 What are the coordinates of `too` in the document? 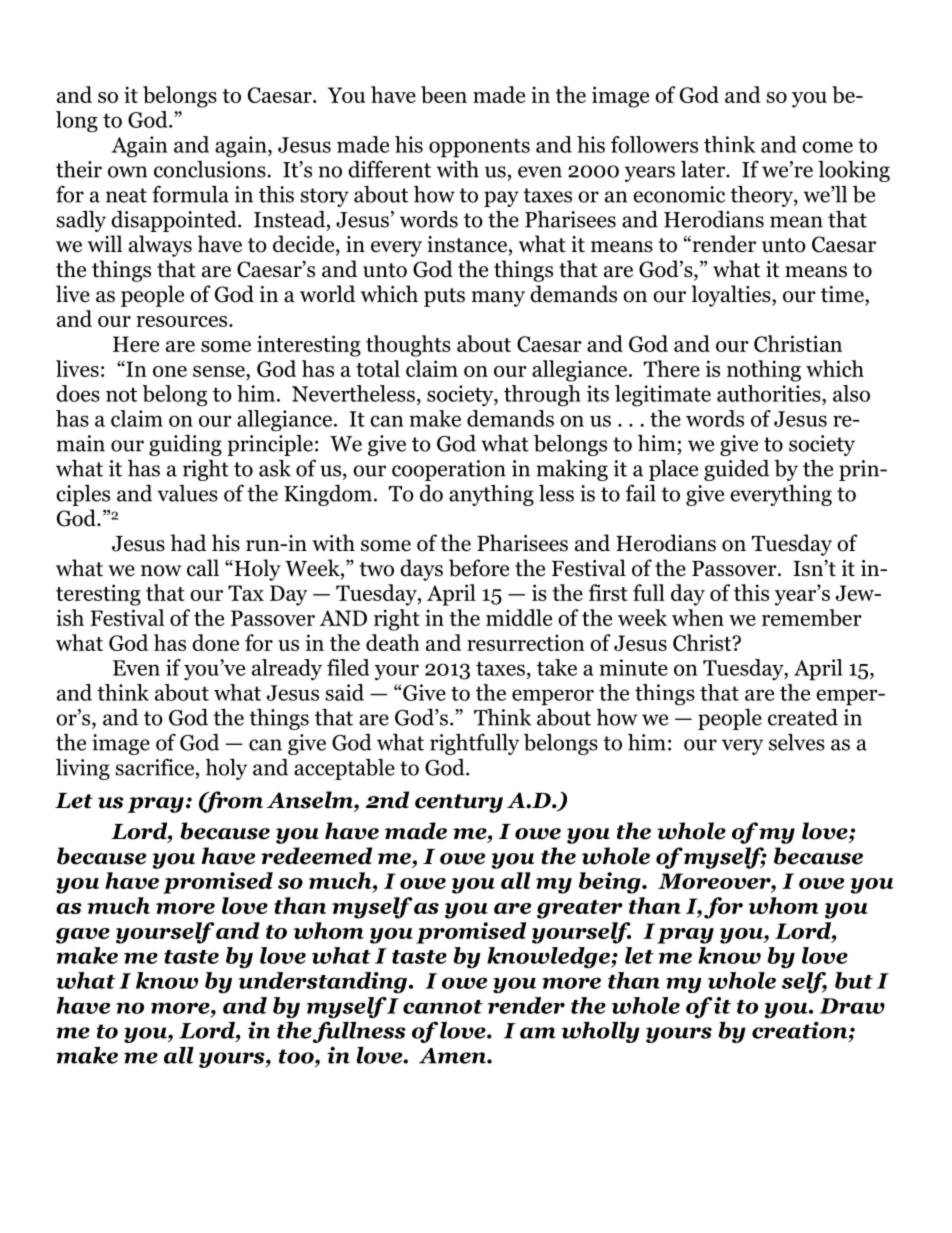 It's located at (297, 1056).
